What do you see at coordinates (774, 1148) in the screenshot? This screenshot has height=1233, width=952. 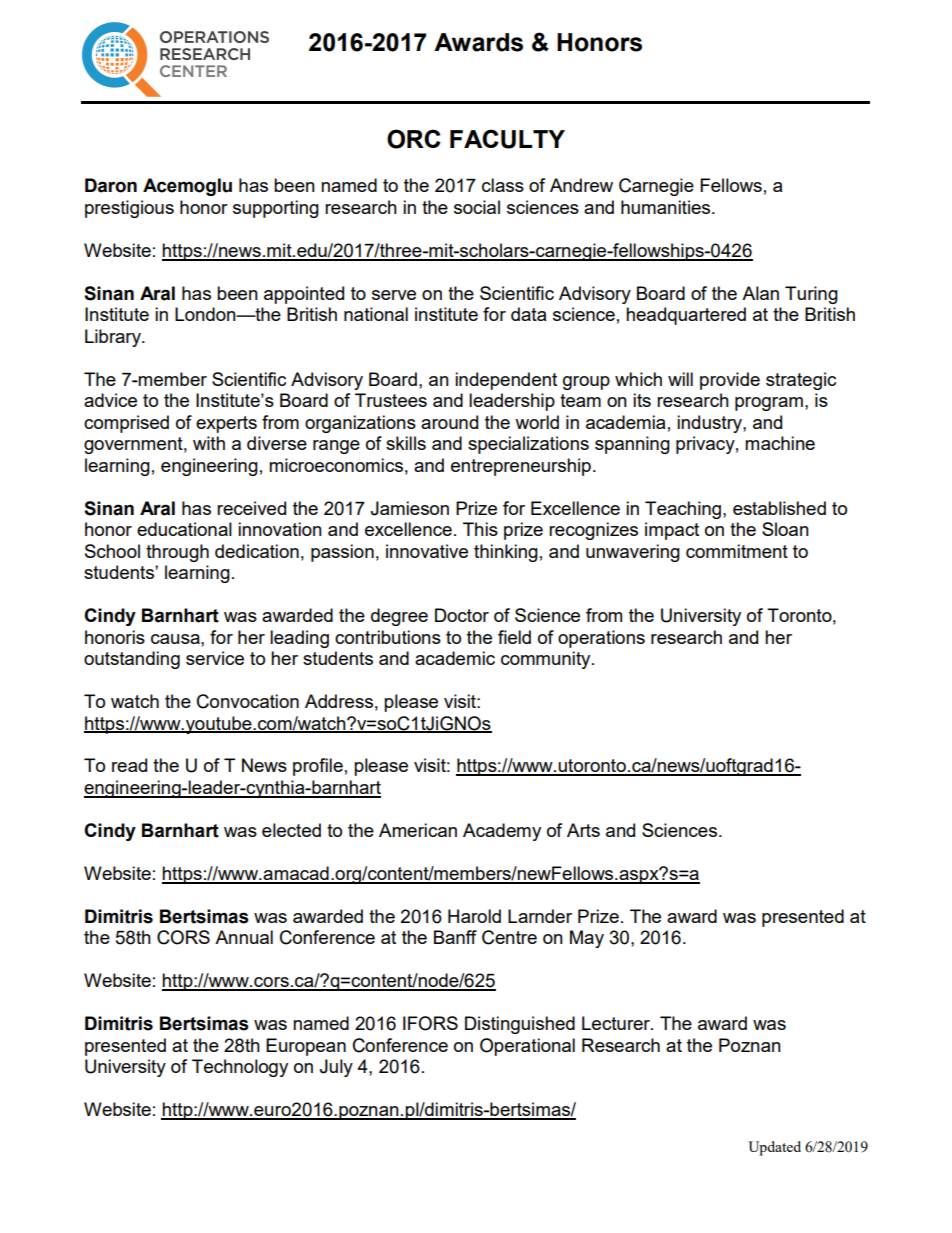 I see `Updated` at bounding box center [774, 1148].
